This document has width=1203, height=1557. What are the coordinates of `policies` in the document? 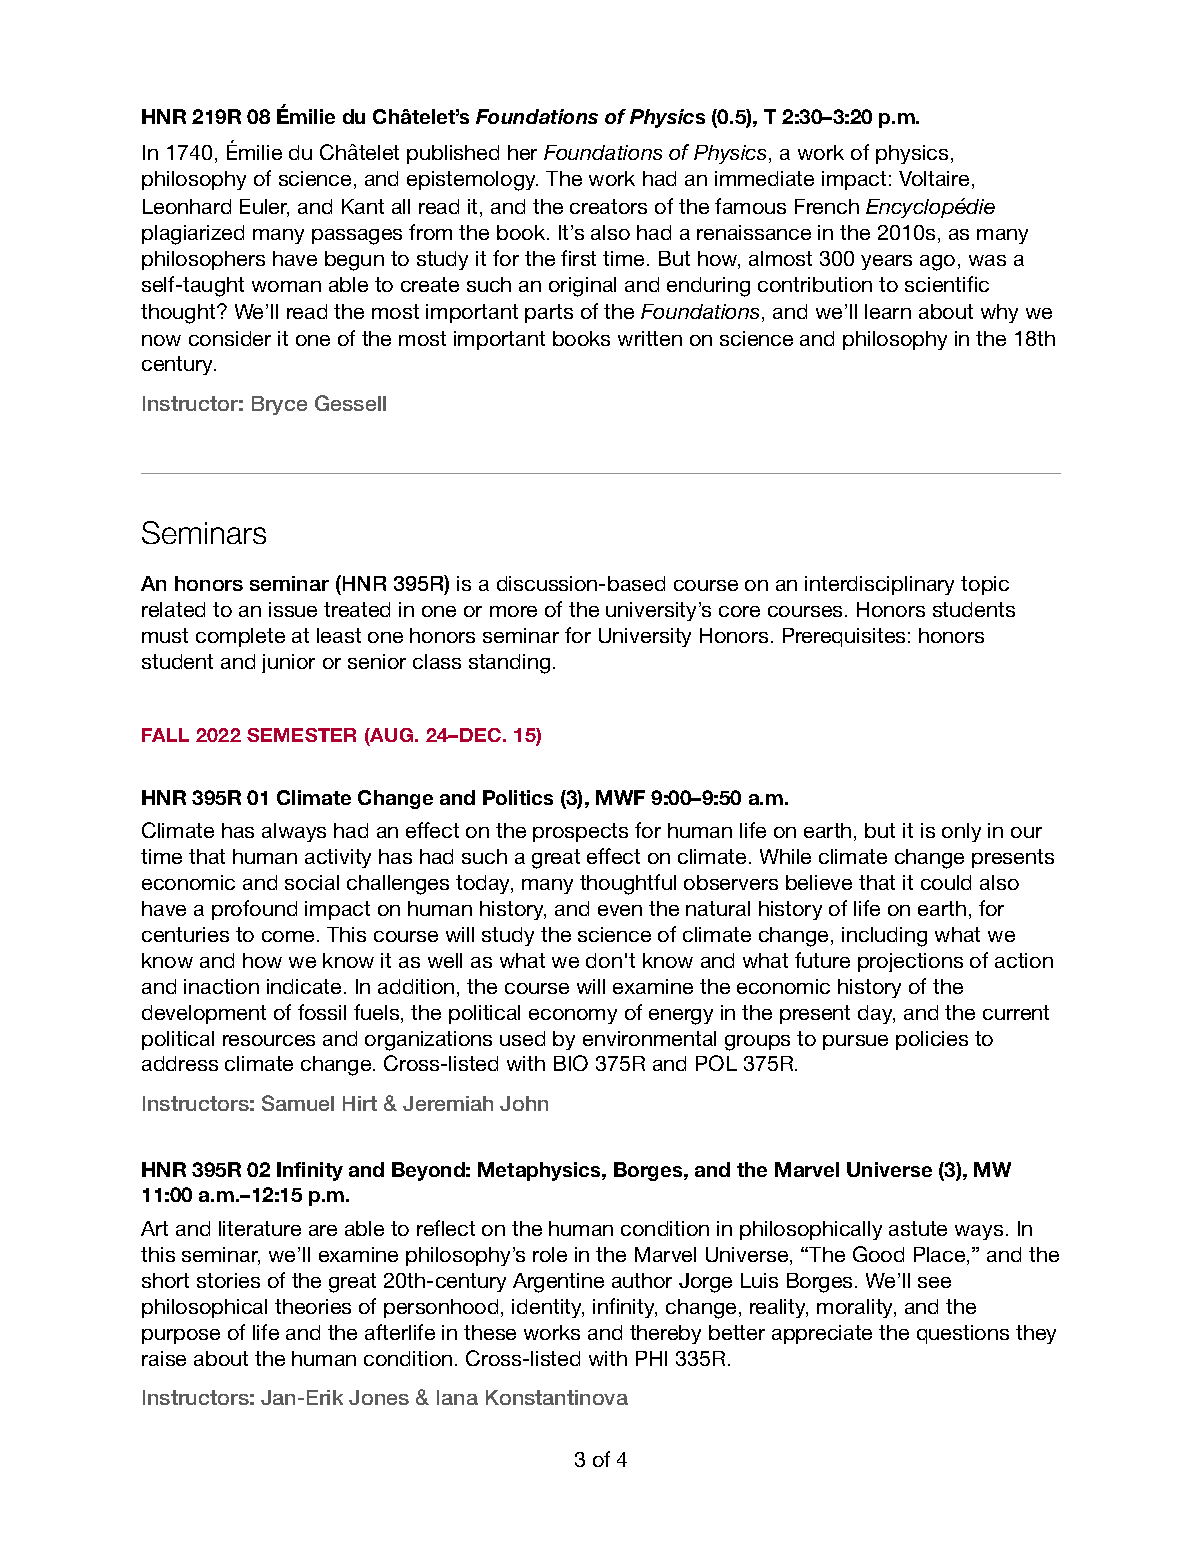 It's located at (932, 1040).
